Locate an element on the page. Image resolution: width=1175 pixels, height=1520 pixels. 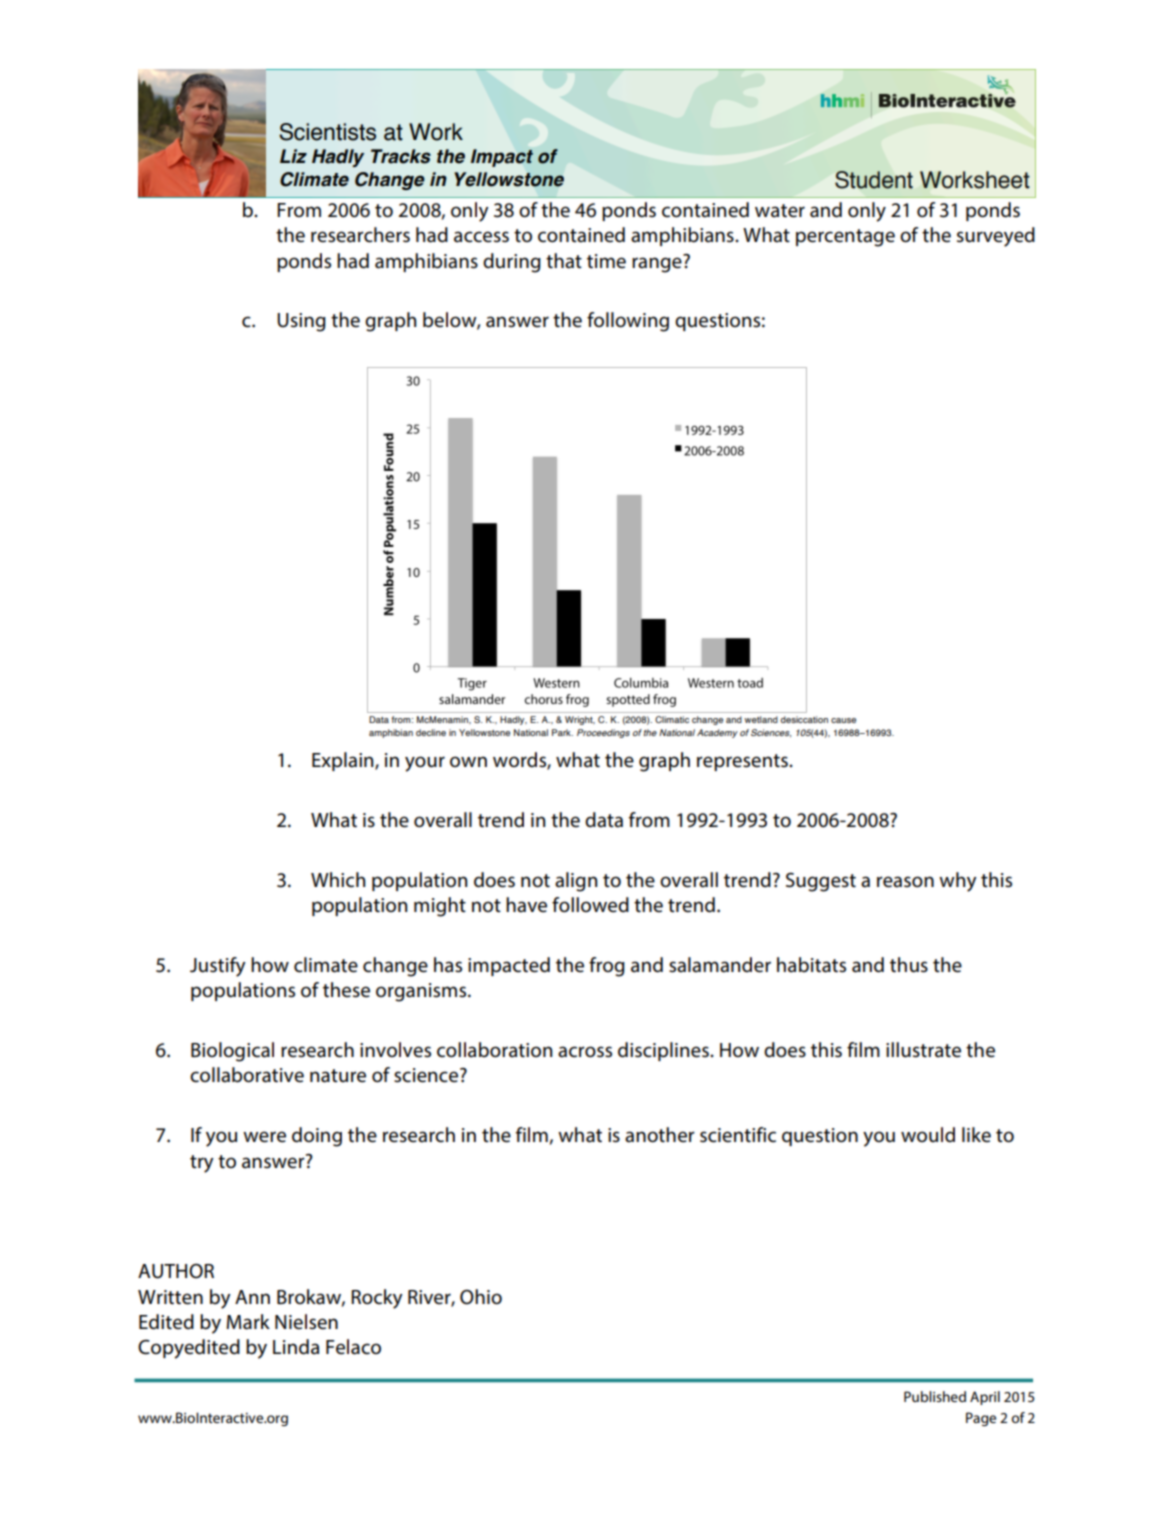
Liz is located at coordinates (293, 156).
